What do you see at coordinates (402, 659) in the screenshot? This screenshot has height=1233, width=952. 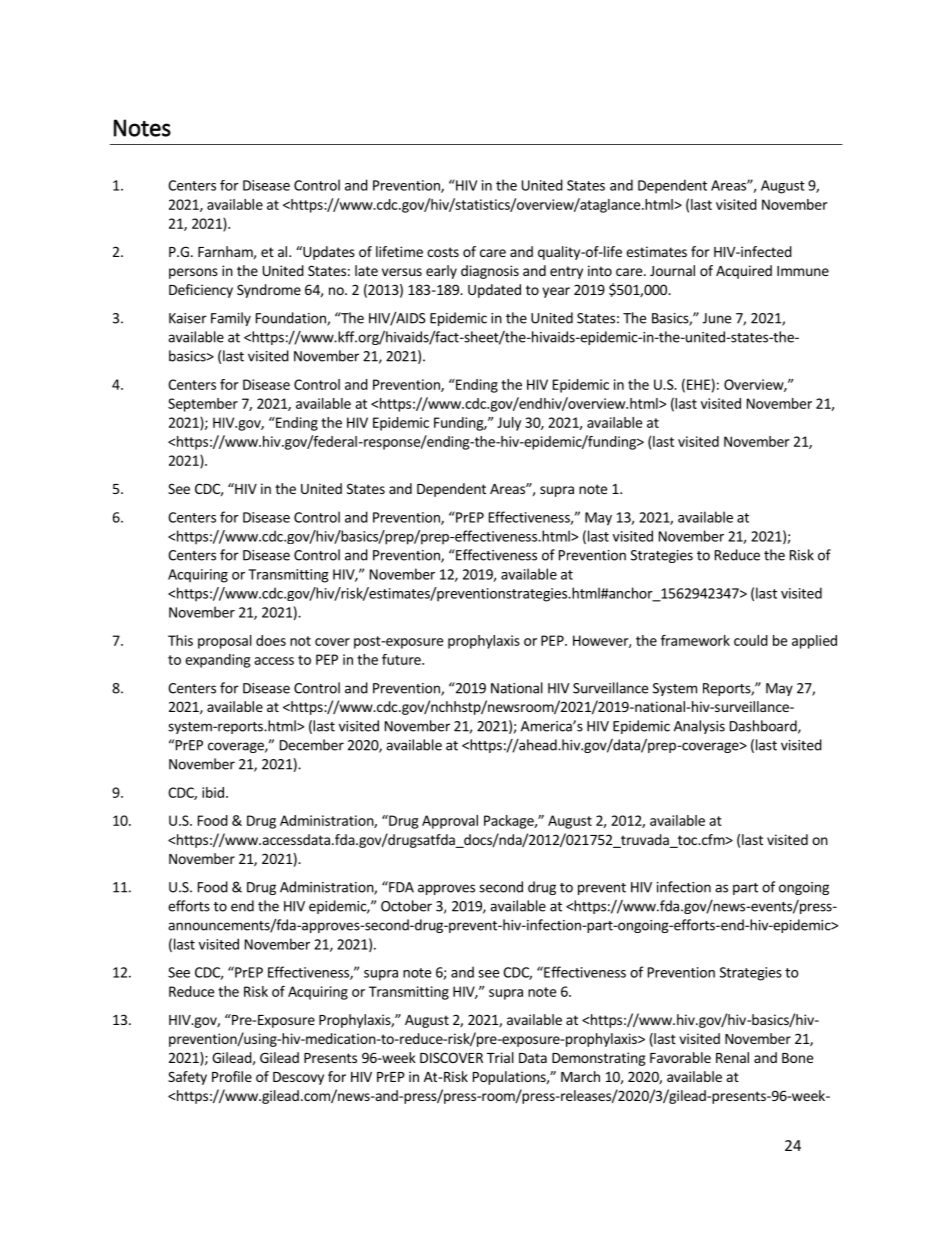 I see `future` at bounding box center [402, 659].
